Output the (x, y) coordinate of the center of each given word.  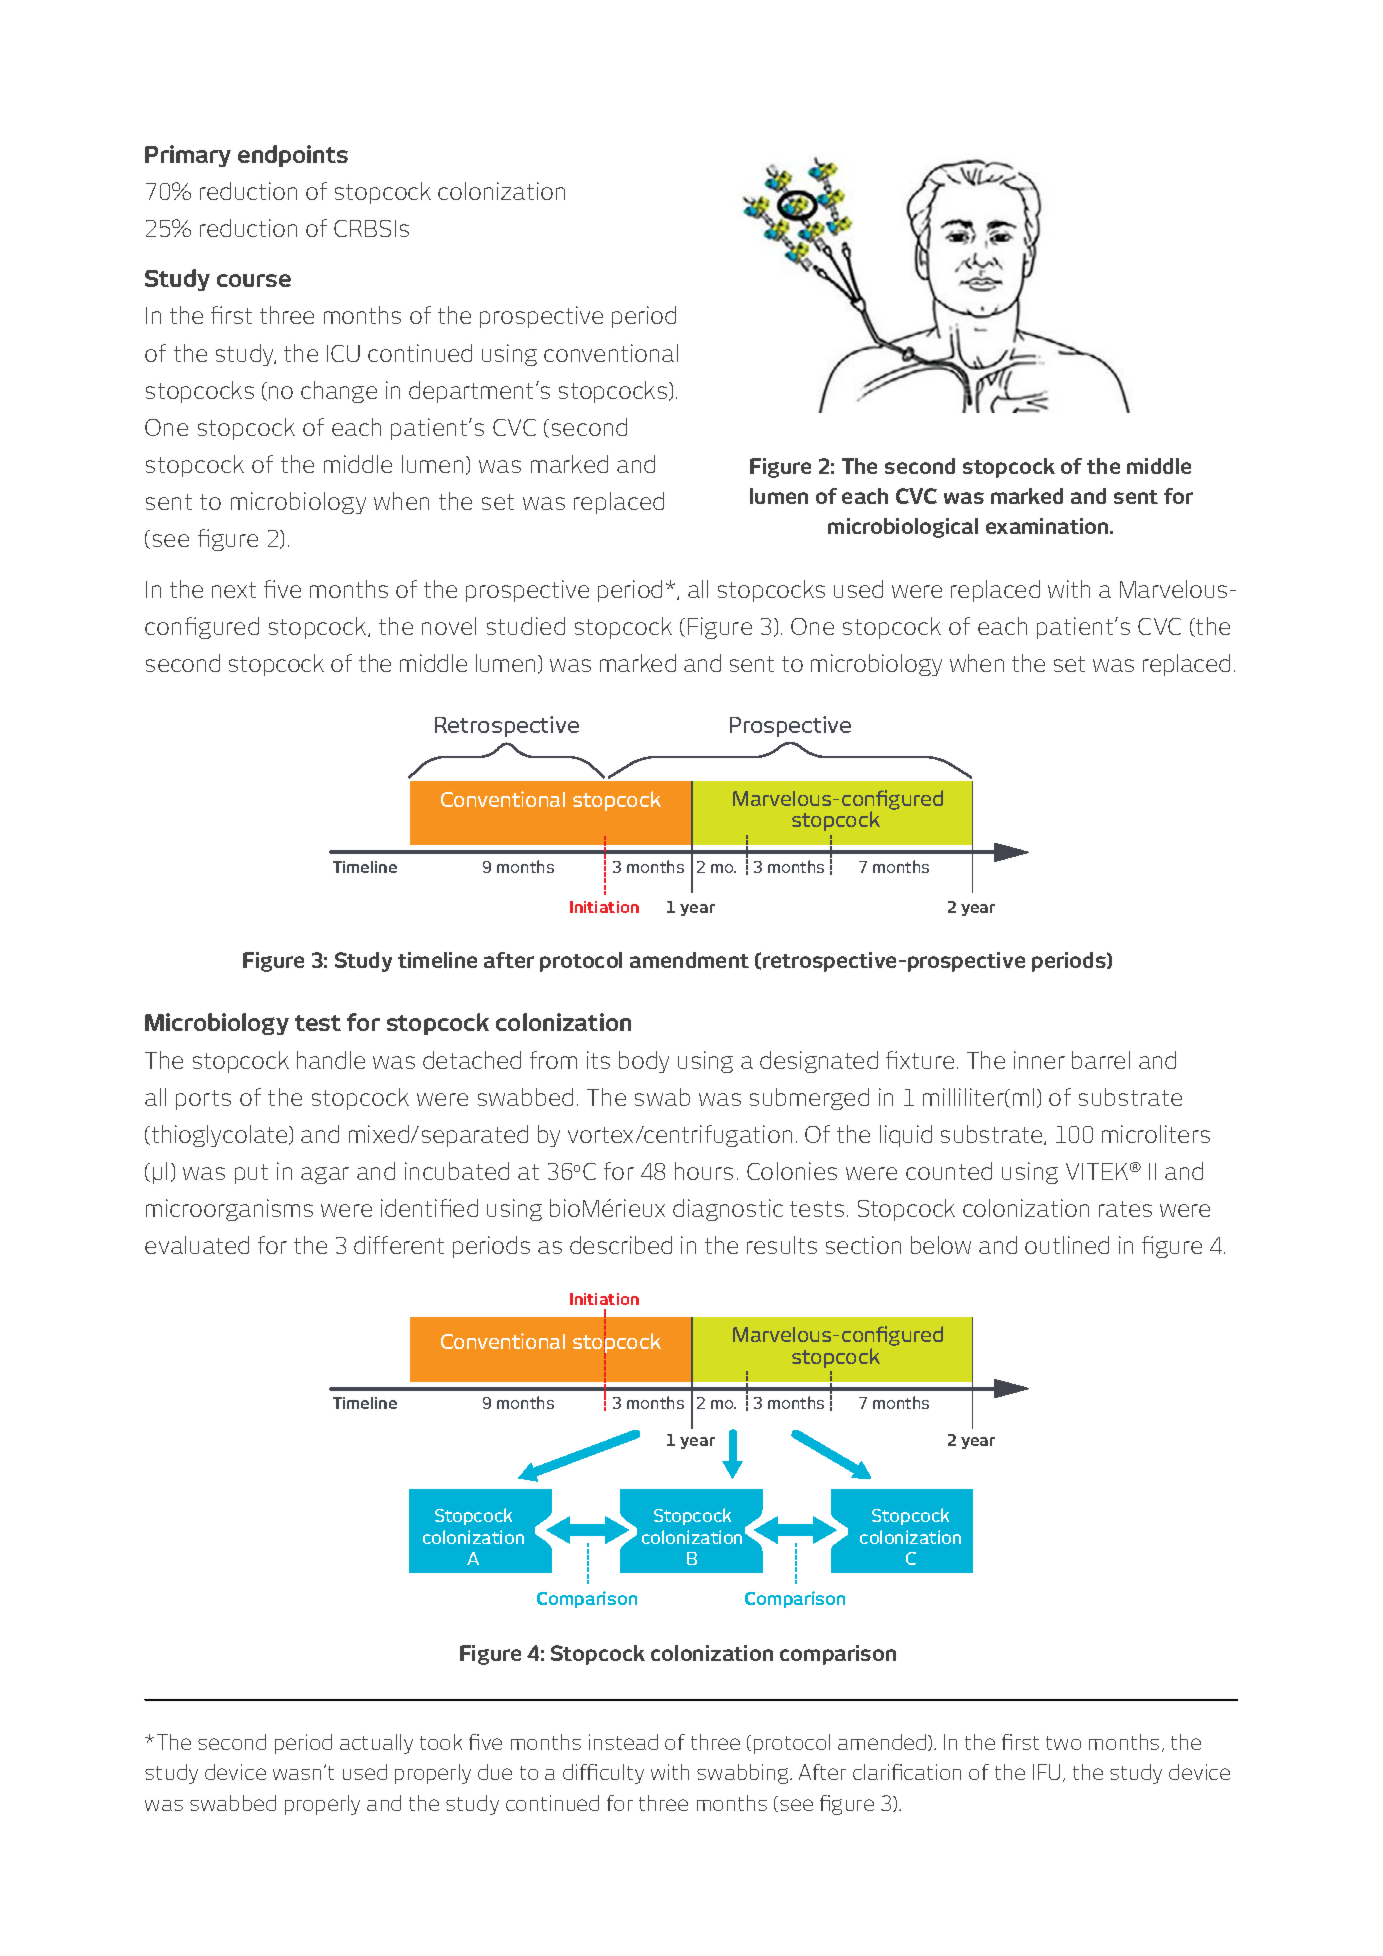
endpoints (293, 156)
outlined (1067, 1245)
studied (526, 626)
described (621, 1245)
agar (325, 1175)
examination (1048, 526)
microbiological (903, 528)
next (234, 590)
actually (376, 1744)
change (339, 392)
